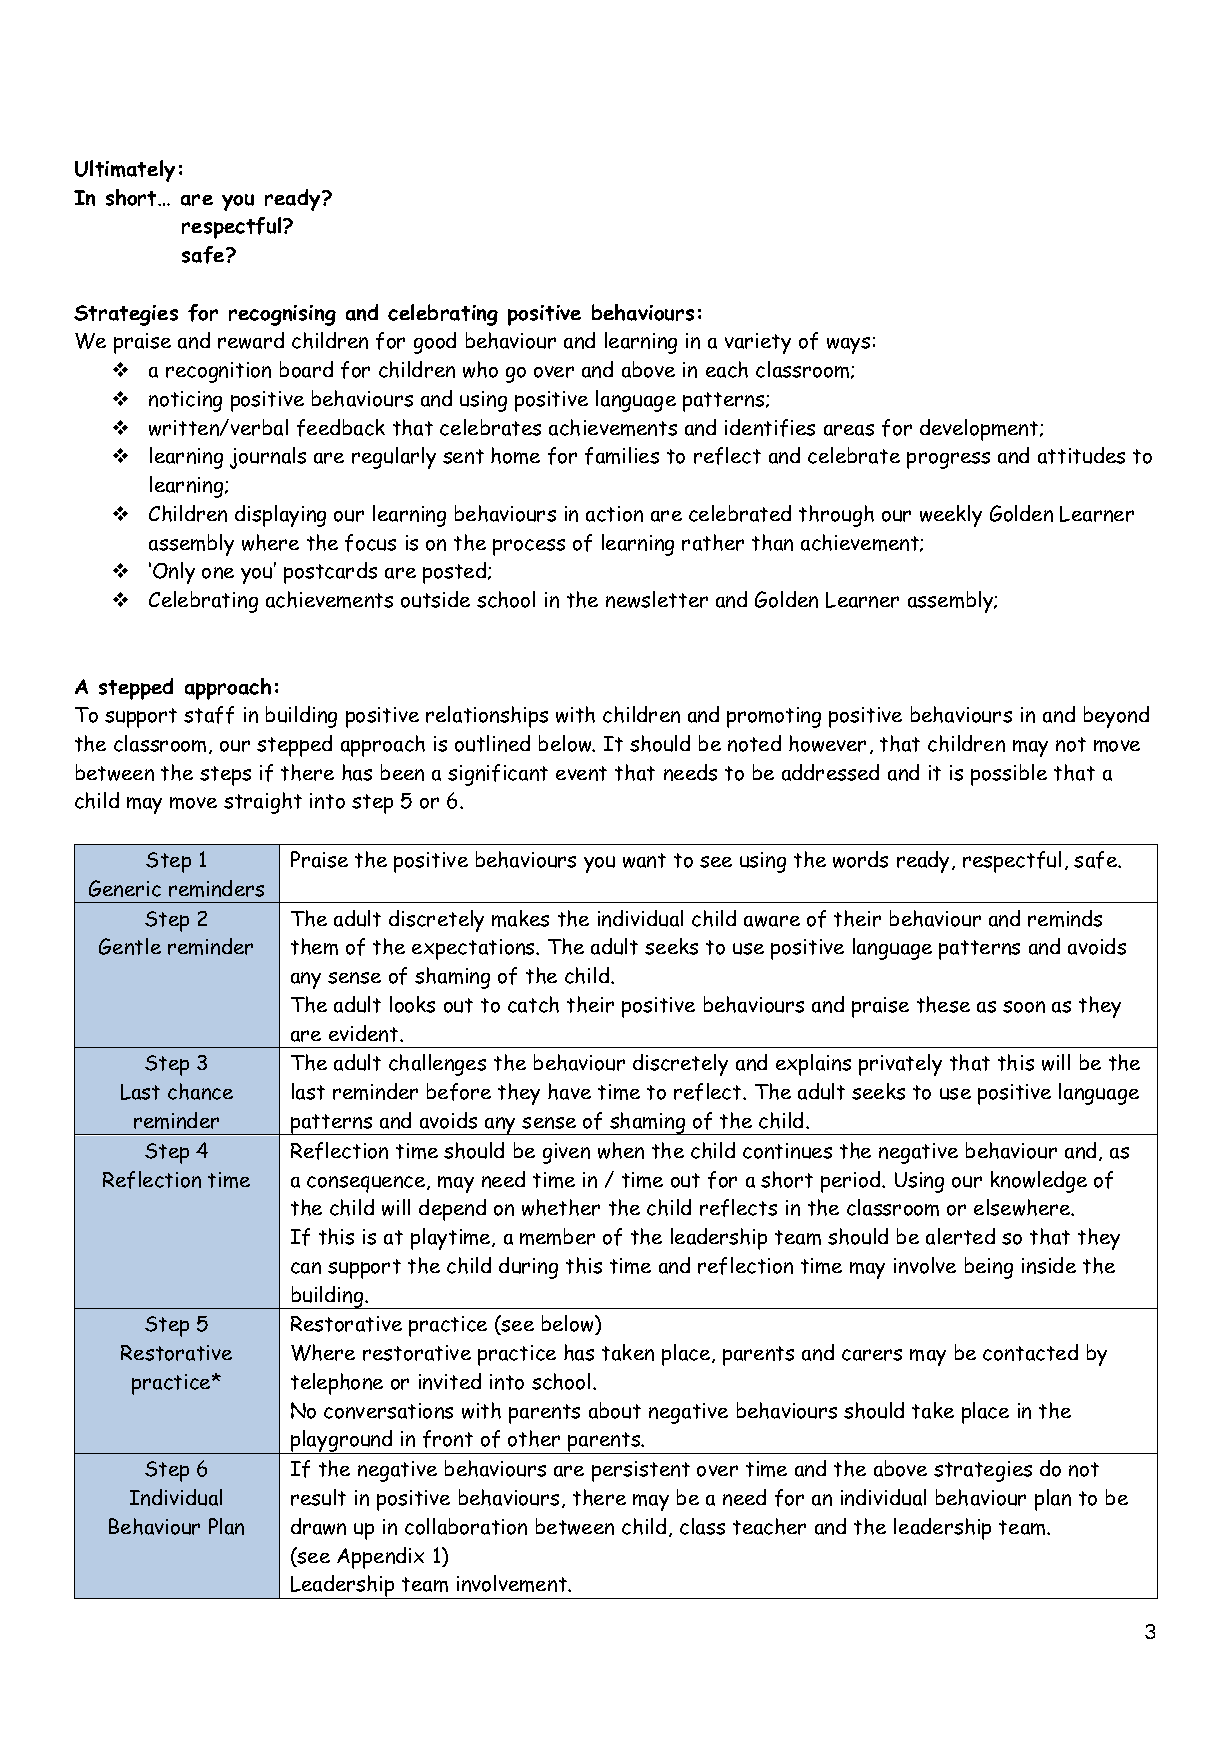 The width and height of the page is (1229, 1737). What do you see at coordinates (209, 715) in the page?
I see `staff` at bounding box center [209, 715].
